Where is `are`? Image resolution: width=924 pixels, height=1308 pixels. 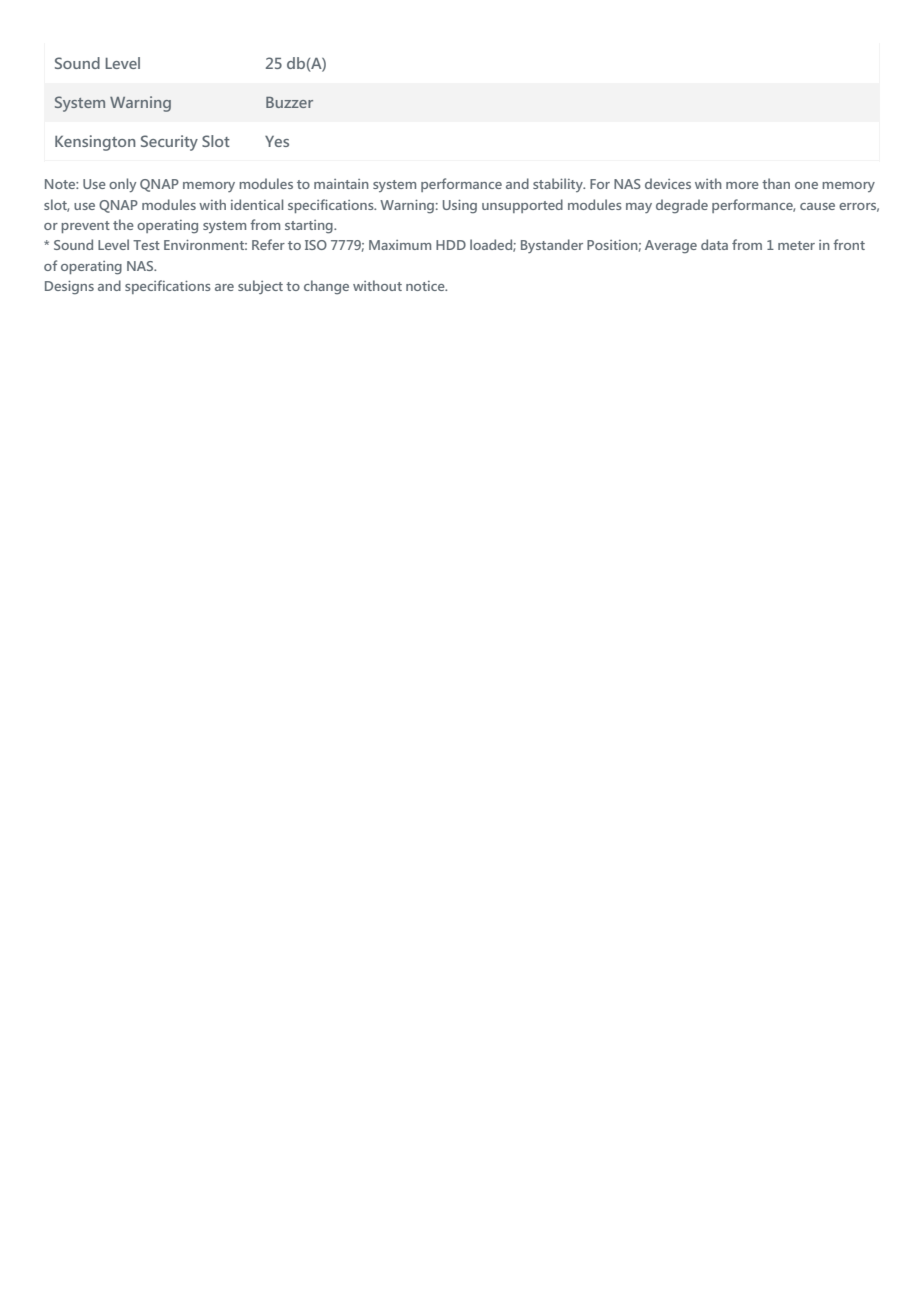 are is located at coordinates (224, 287).
